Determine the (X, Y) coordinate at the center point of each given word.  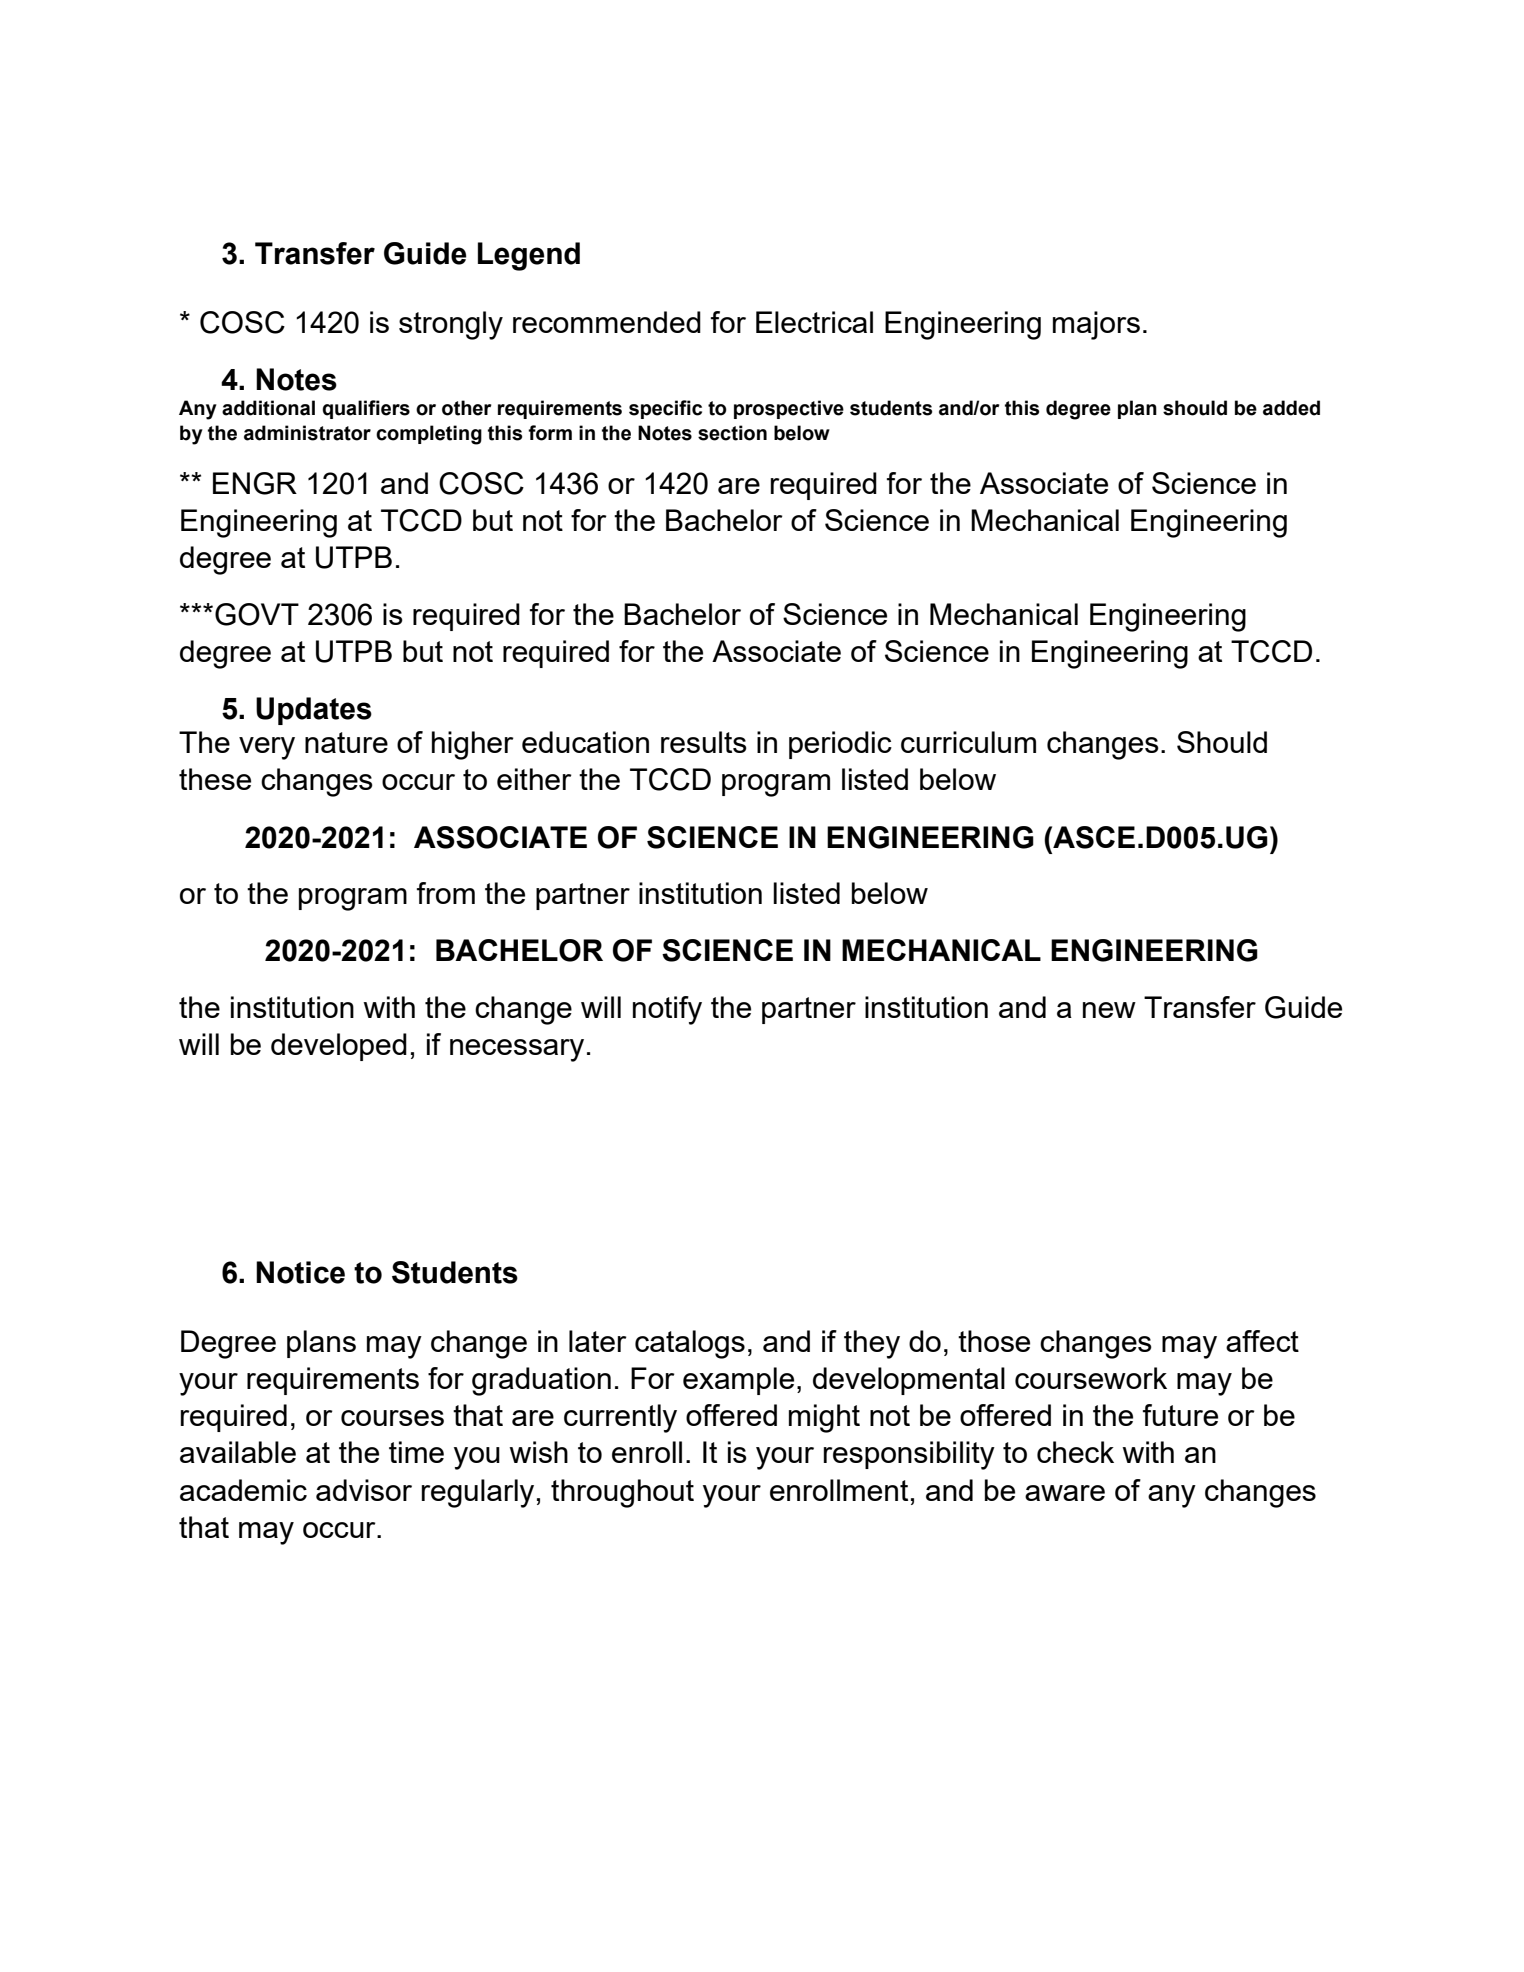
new (1109, 1010)
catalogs (690, 1344)
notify (667, 1010)
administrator (307, 433)
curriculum (968, 742)
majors (1096, 325)
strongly (451, 325)
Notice (300, 1272)
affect (1262, 1341)
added (1291, 408)
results (704, 742)
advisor (364, 1490)
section (732, 433)
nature (346, 742)
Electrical (814, 322)
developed (339, 1047)
